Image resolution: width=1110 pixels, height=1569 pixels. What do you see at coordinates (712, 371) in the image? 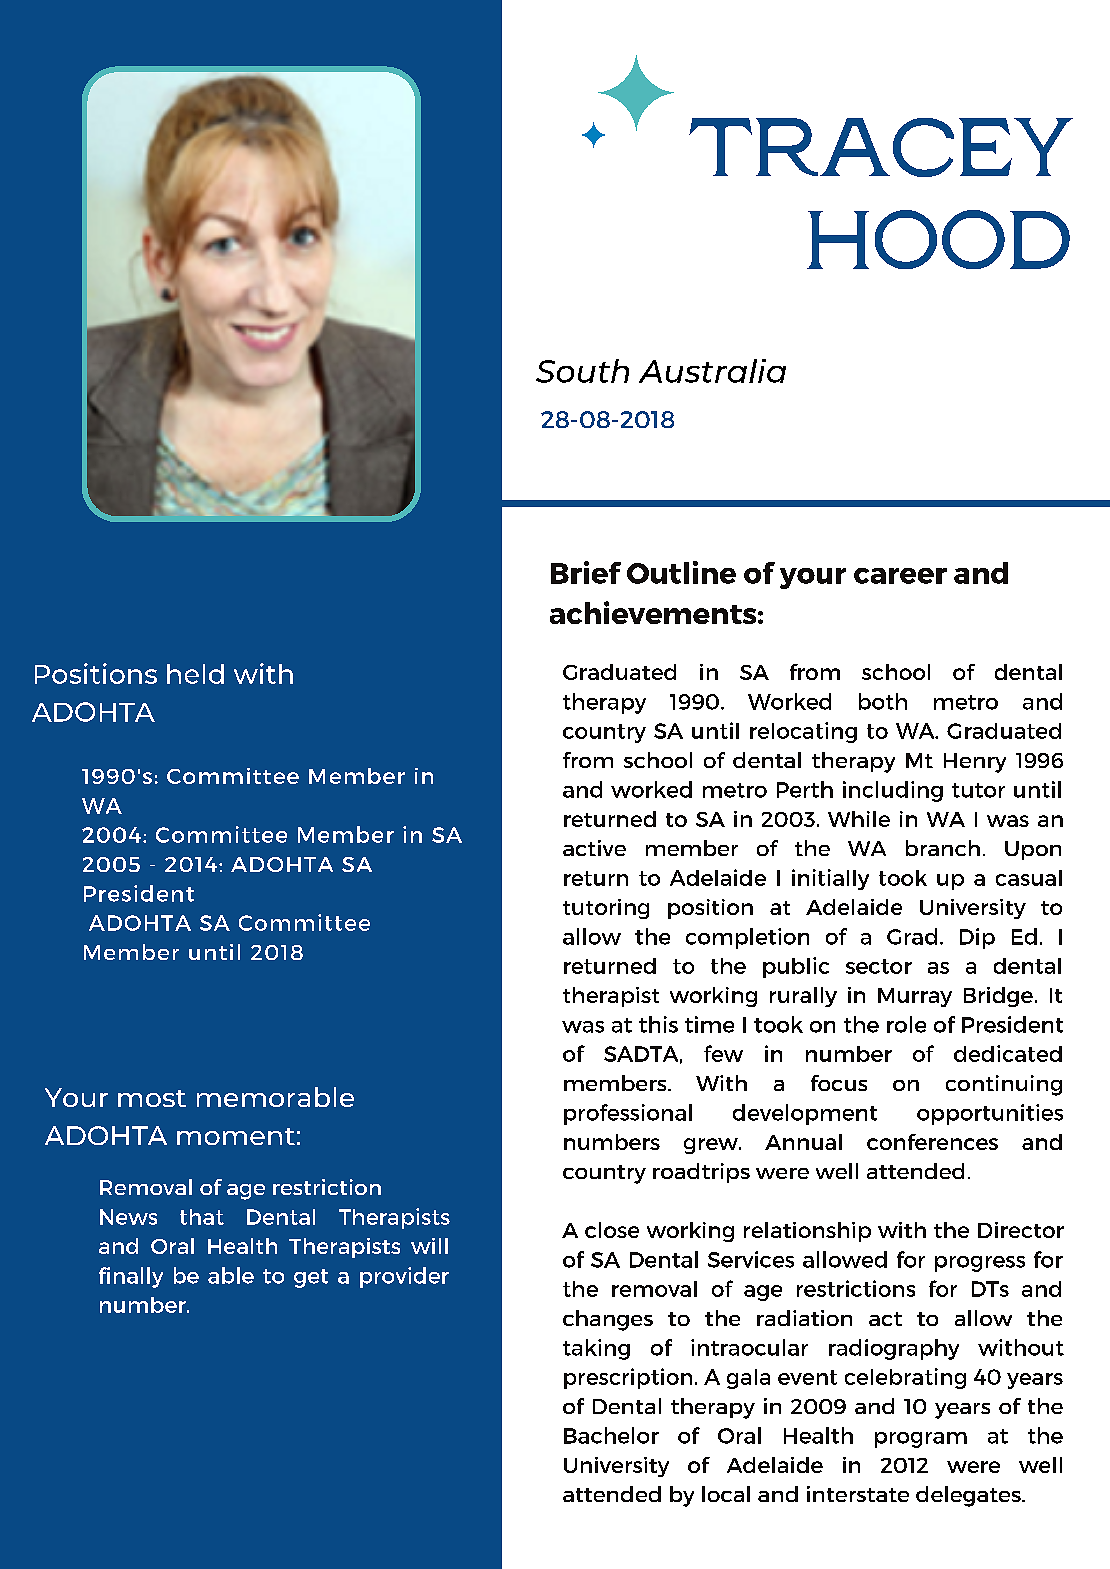
I see `Australia` at bounding box center [712, 371].
